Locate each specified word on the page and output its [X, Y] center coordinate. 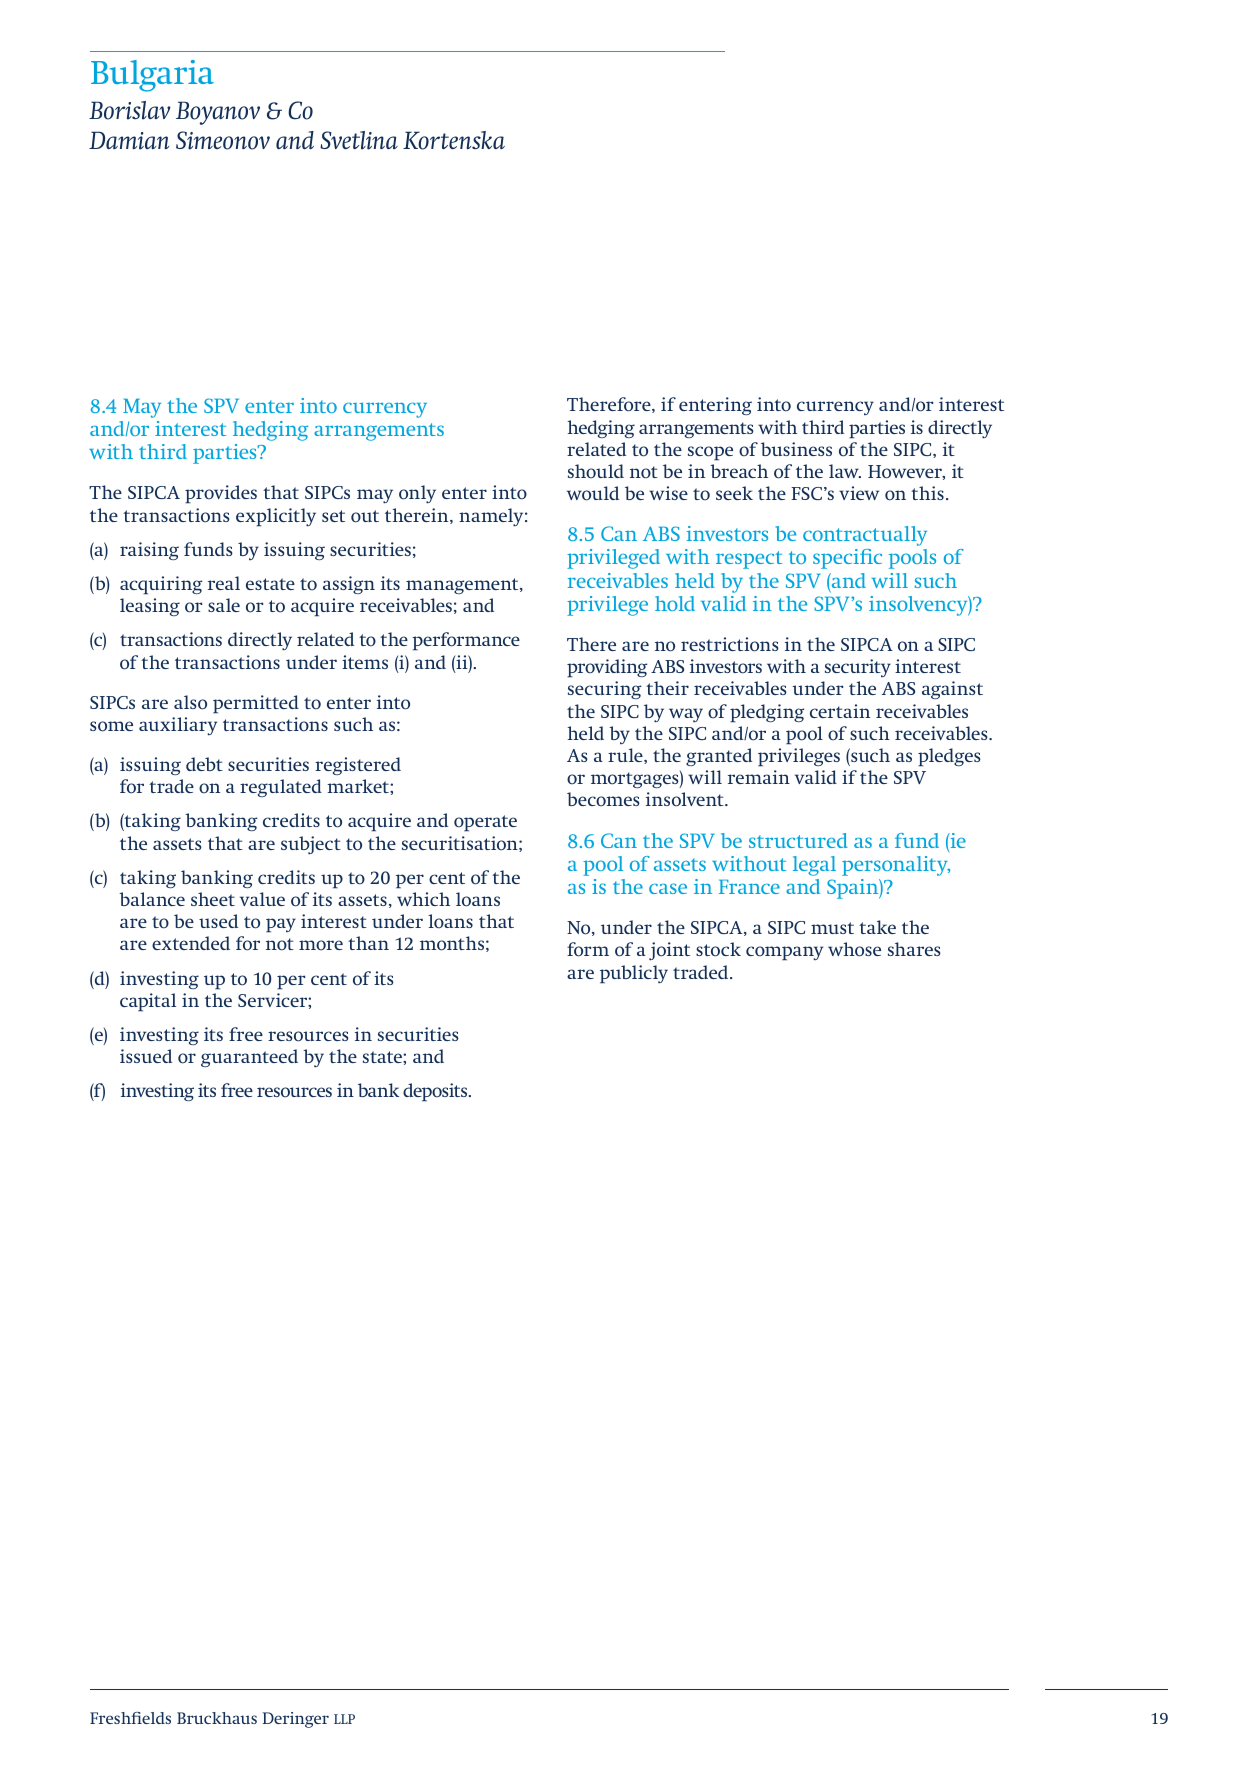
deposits [436, 1092]
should [596, 471]
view [859, 493]
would [593, 493]
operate [485, 823]
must [832, 928]
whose [854, 949]
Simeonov [223, 140]
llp [344, 1719]
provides [221, 494]
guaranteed [249, 1058]
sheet [213, 899]
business [796, 449]
